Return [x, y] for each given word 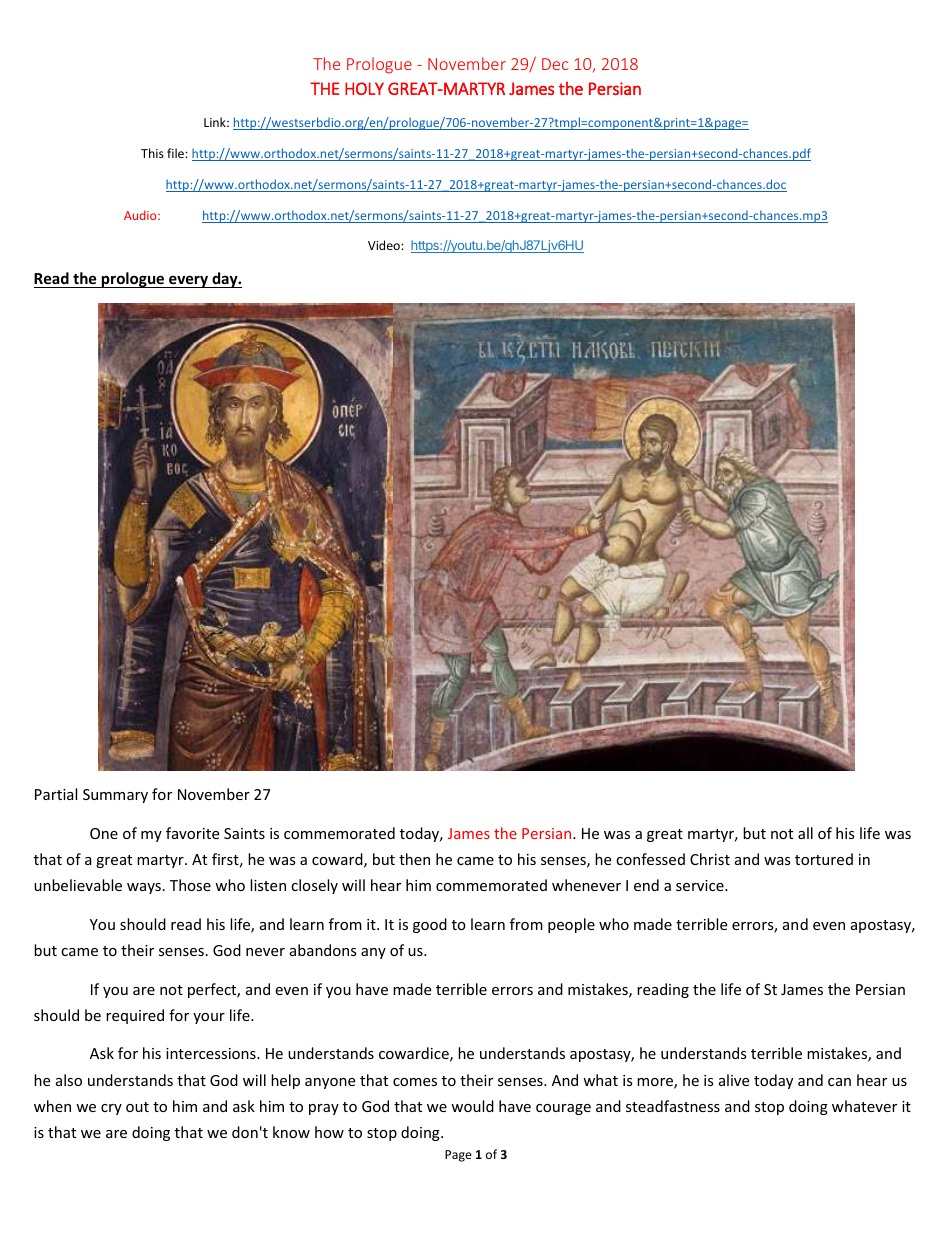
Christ [710, 859]
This [152, 153]
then [414, 859]
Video [385, 245]
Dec [555, 64]
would [472, 1106]
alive [734, 1080]
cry [111, 1109]
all [805, 833]
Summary [115, 796]
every [188, 281]
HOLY [364, 88]
